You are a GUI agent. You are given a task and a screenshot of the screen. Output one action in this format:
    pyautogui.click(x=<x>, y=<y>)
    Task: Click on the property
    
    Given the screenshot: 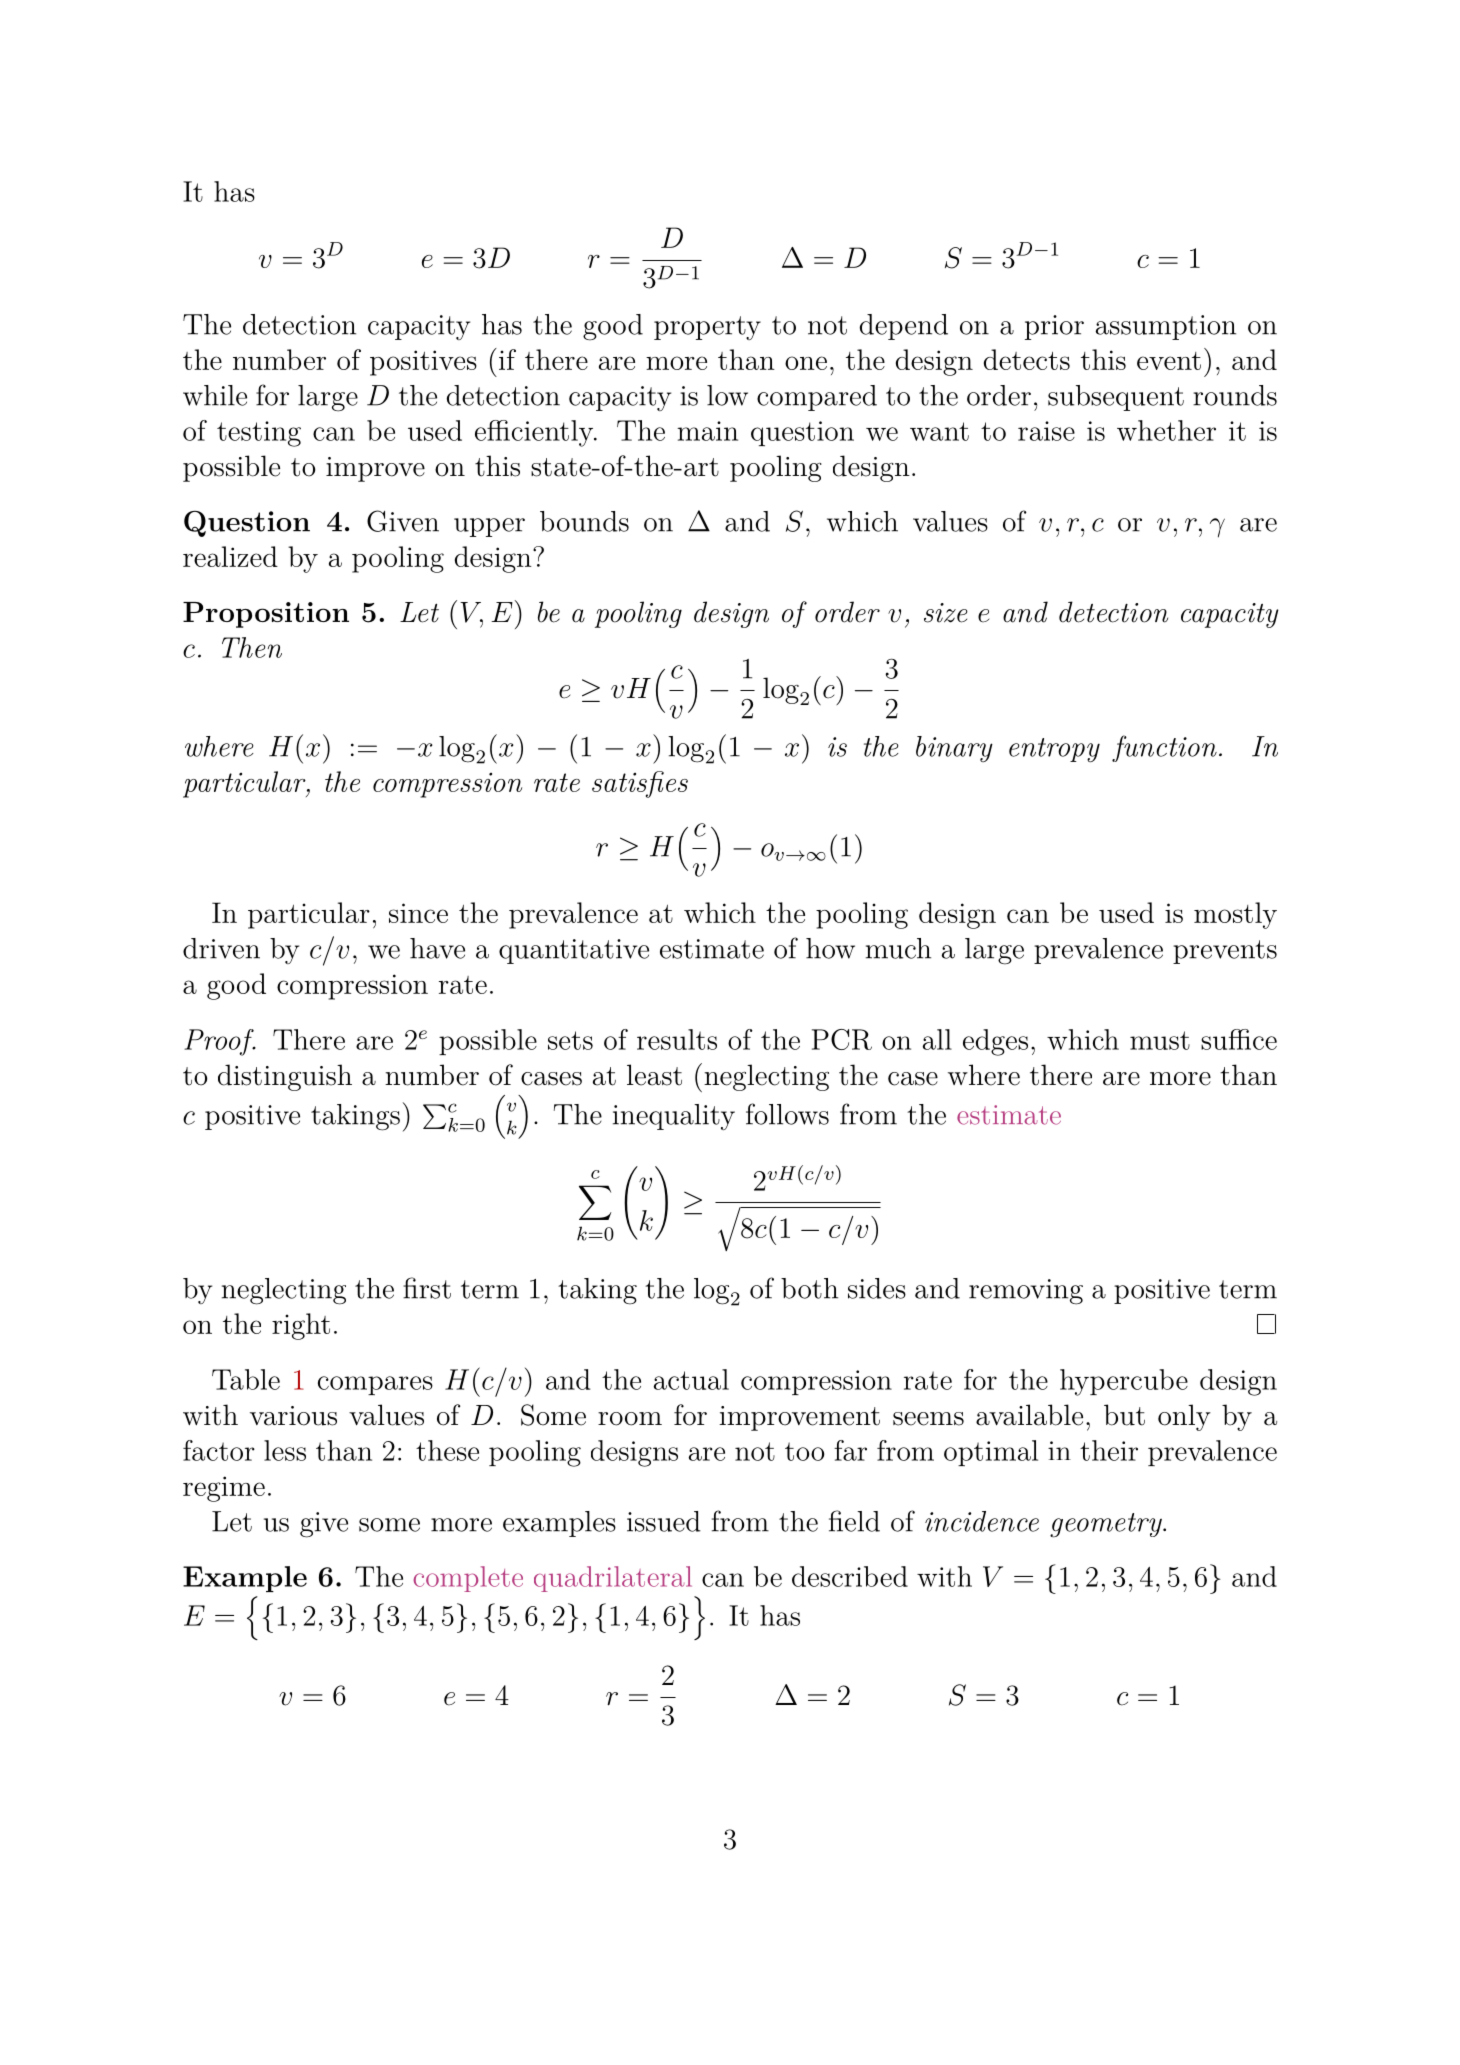 What is the action you would take?
    pyautogui.click(x=707, y=328)
